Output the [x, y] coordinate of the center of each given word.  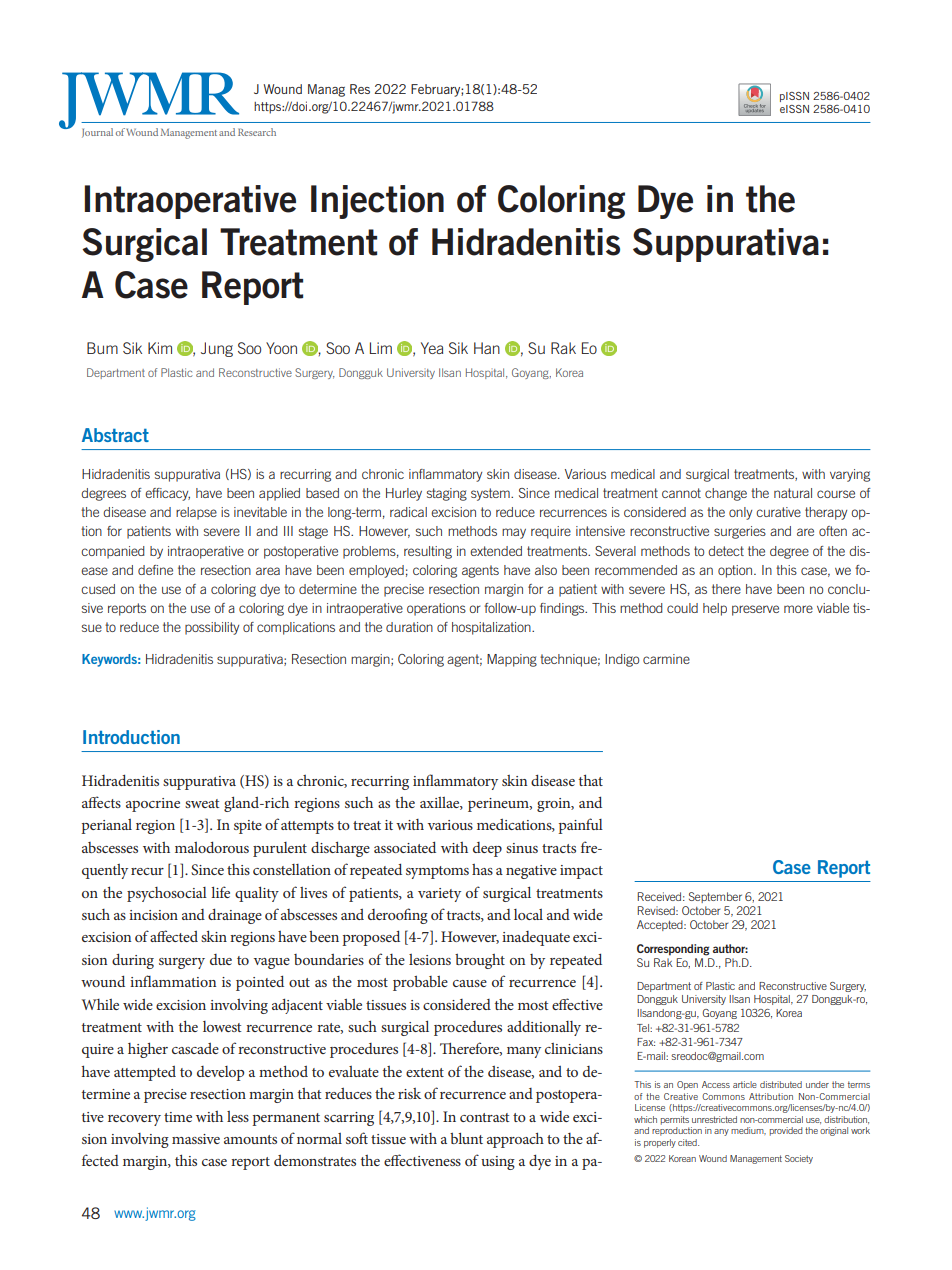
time [178, 1117]
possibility [212, 628]
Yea [432, 348]
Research [257, 132]
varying [850, 475]
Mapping [512, 660]
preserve [755, 610]
